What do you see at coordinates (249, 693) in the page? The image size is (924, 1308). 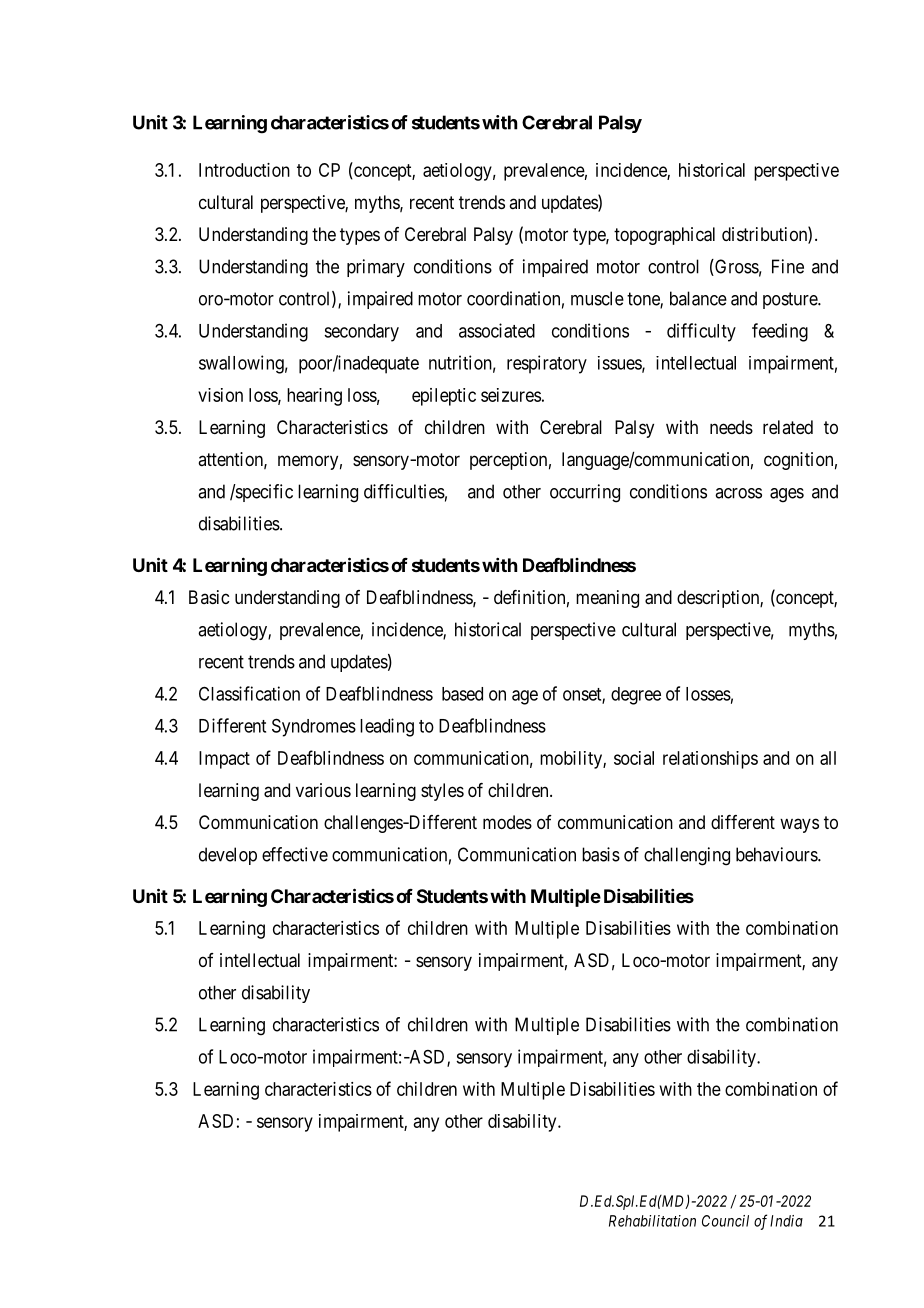 I see `Classification` at bounding box center [249, 693].
